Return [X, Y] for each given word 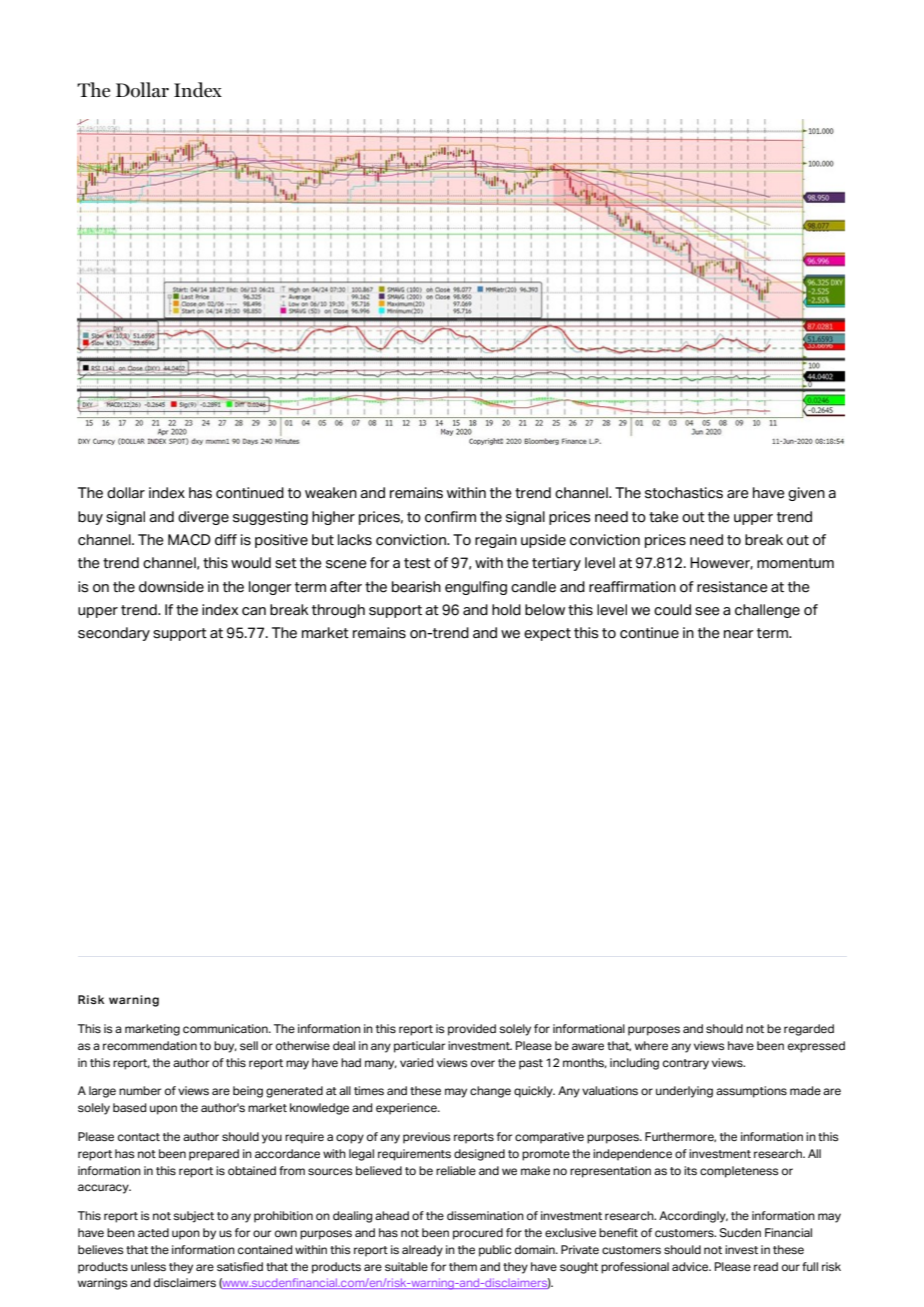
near [739, 634]
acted [153, 1232]
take [664, 517]
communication [226, 1028]
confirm [450, 517]
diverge [203, 518]
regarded [809, 1030]
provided [472, 1030]
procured [478, 1234]
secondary [114, 634]
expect [547, 634]
